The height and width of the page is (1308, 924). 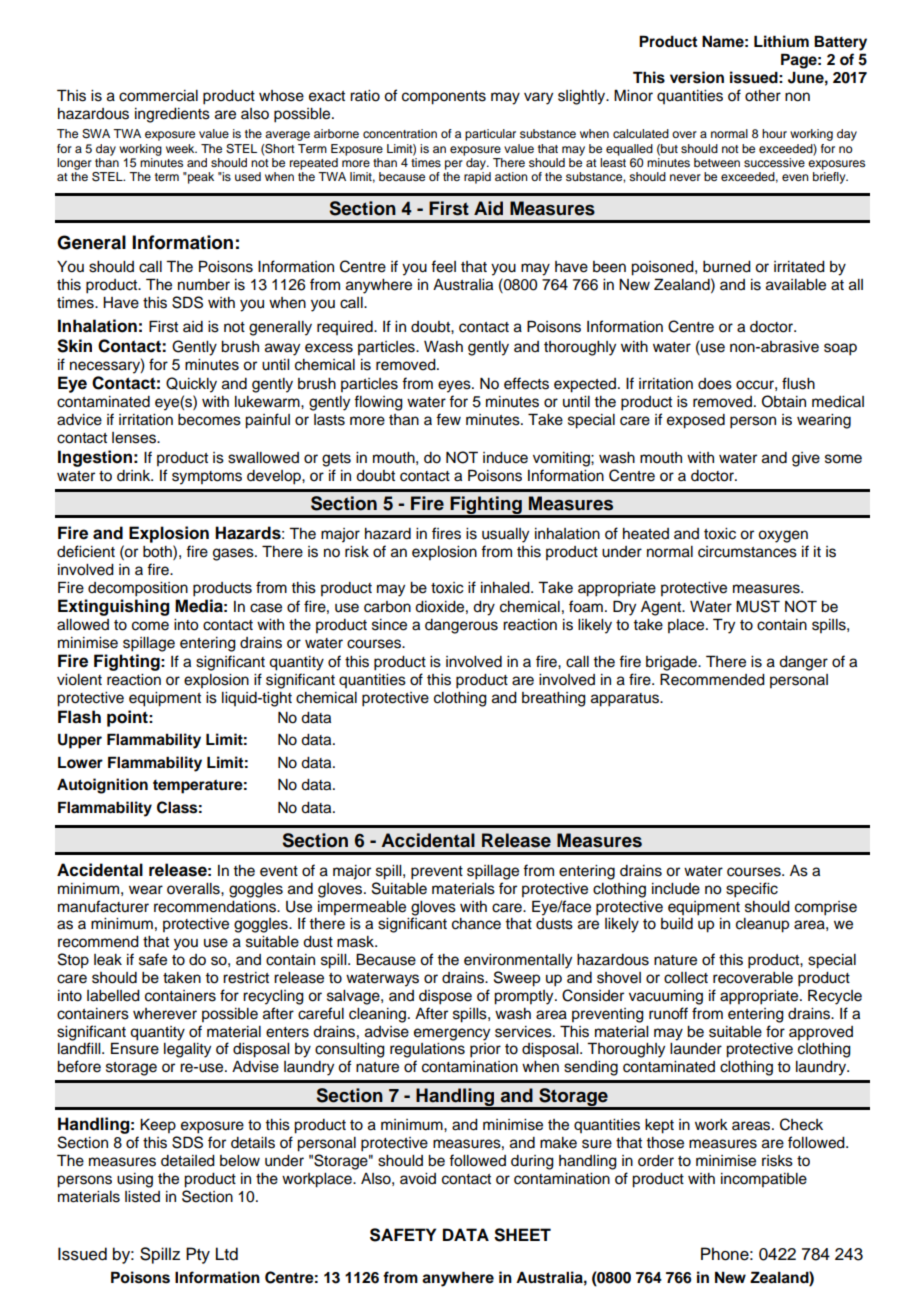 I want to click on listed, so click(x=142, y=1197).
